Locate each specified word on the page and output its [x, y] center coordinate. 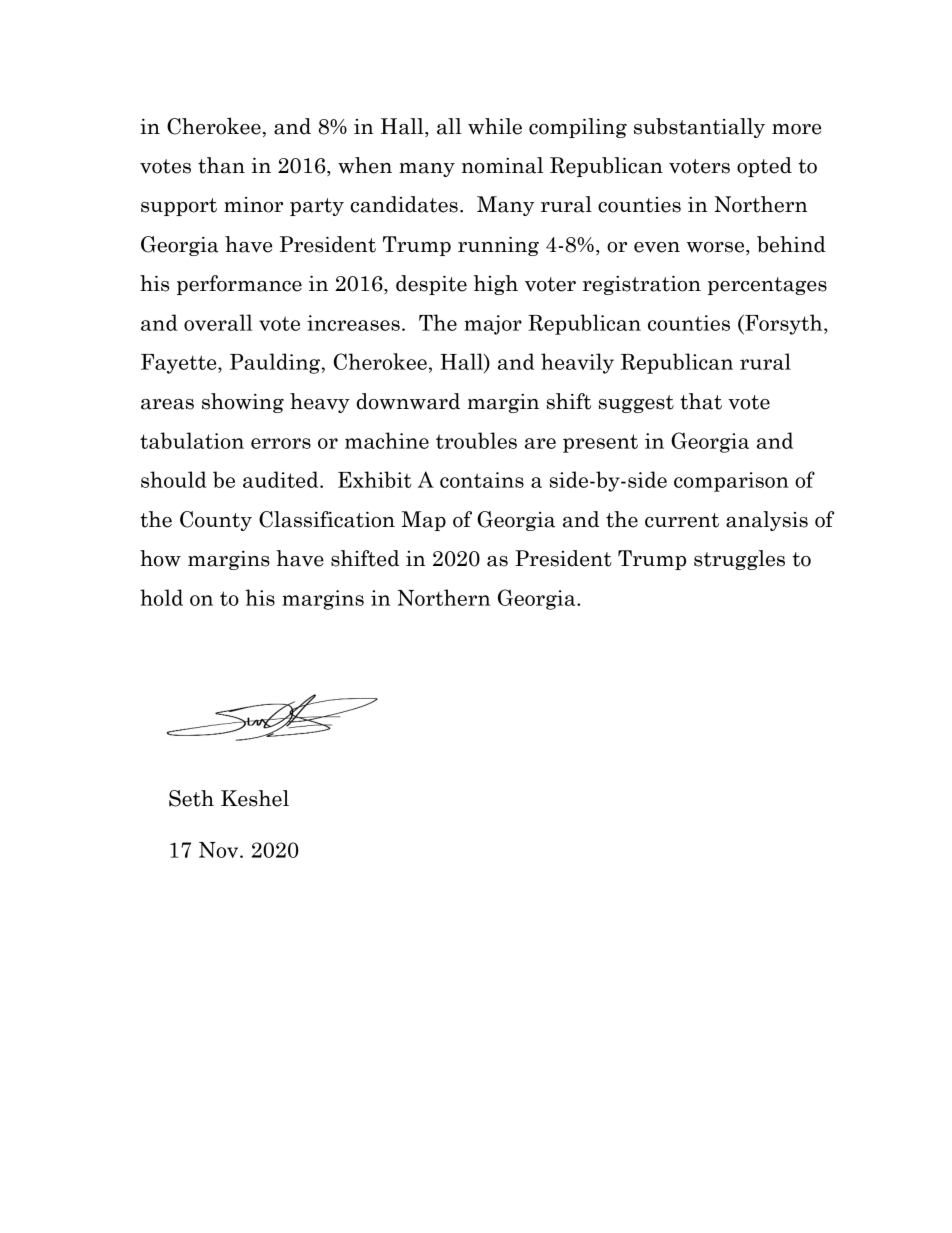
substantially [699, 128]
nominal [502, 165]
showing [243, 403]
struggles [739, 560]
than [221, 165]
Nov [220, 850]
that [701, 401]
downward [408, 401]
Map [423, 521]
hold [161, 597]
